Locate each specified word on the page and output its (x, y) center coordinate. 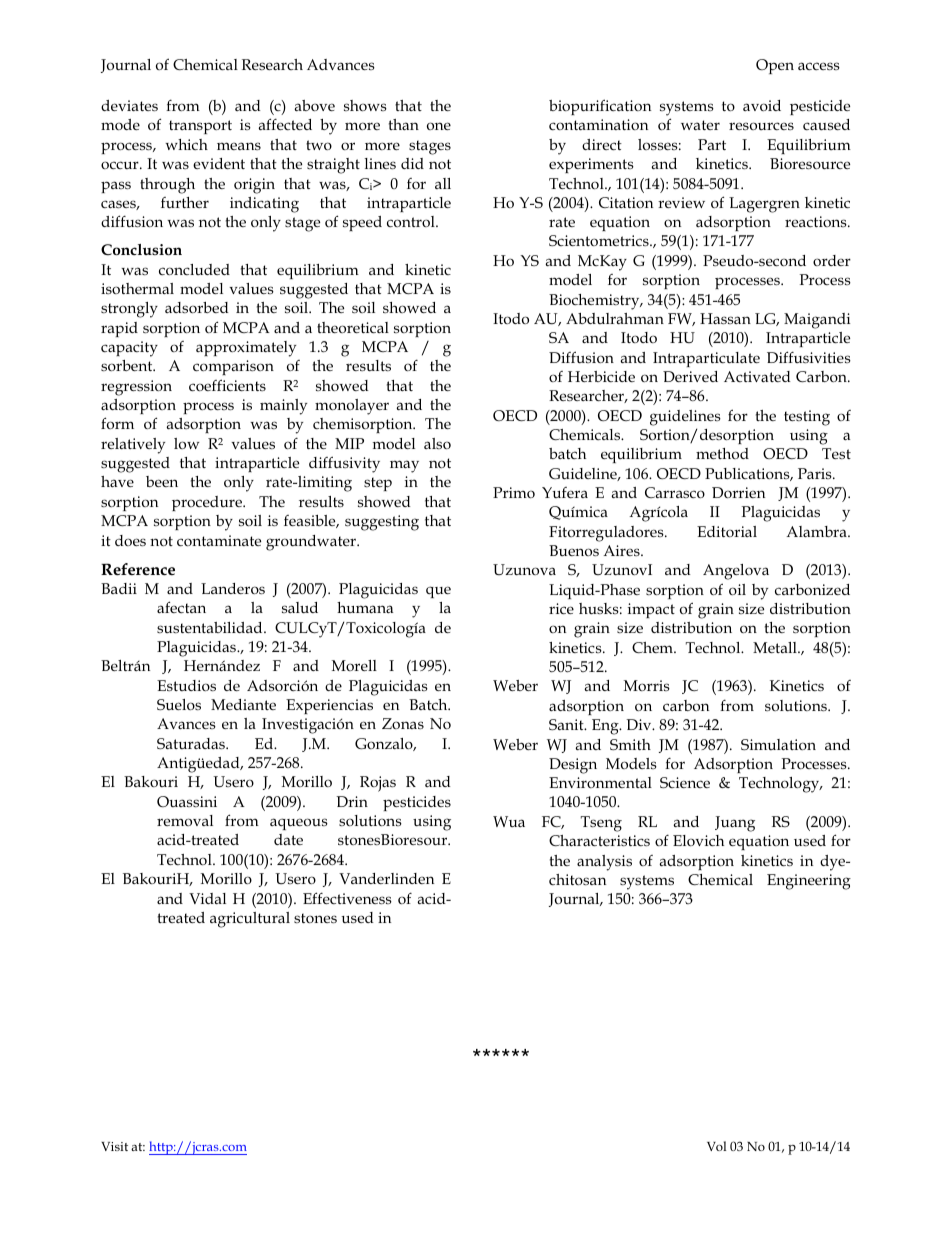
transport (200, 127)
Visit (114, 1146)
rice (561, 608)
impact (651, 610)
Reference (138, 569)
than (404, 124)
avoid (762, 105)
